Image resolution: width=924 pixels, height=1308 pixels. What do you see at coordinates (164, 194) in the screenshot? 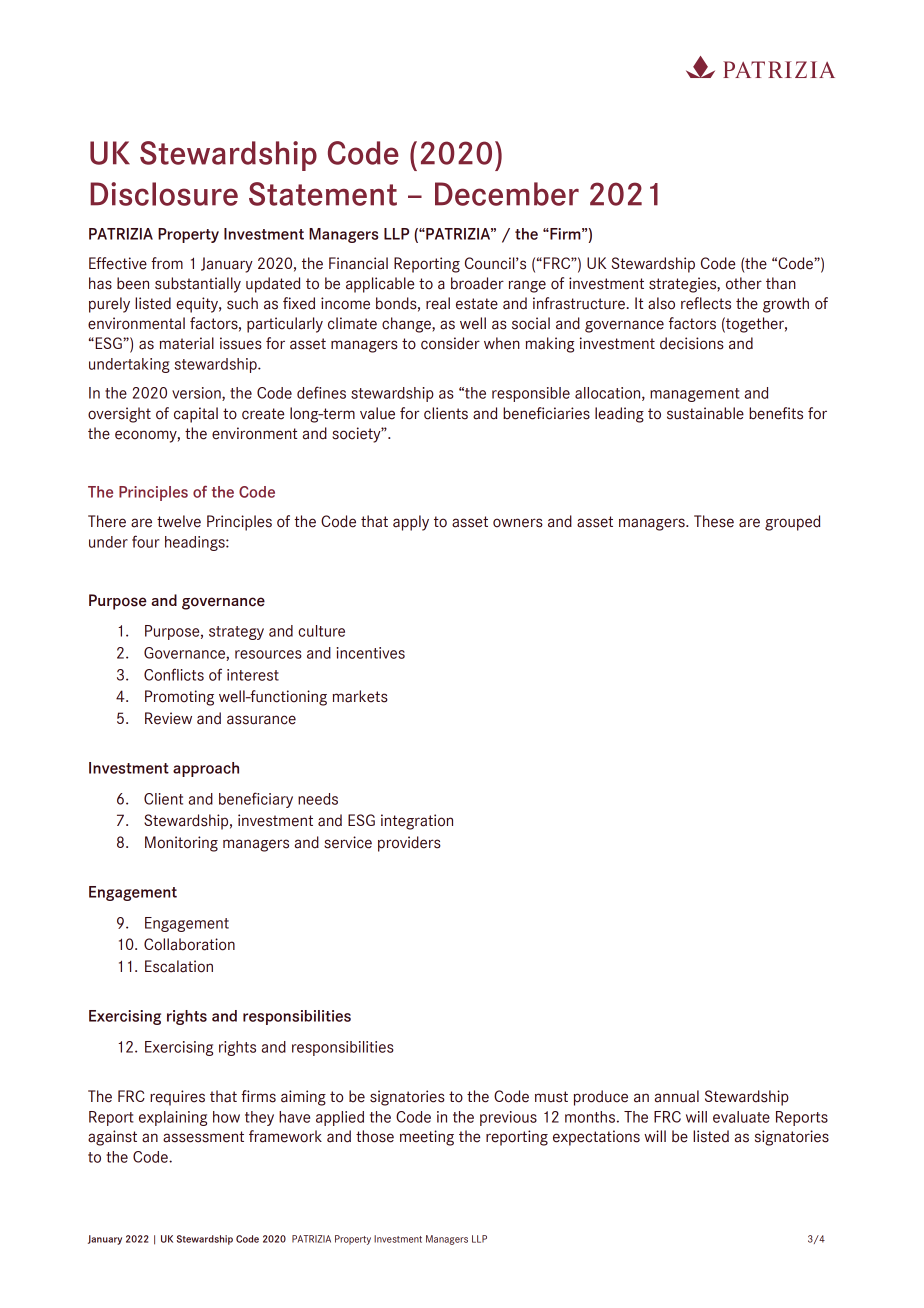
I see `Disclosure` at bounding box center [164, 194].
